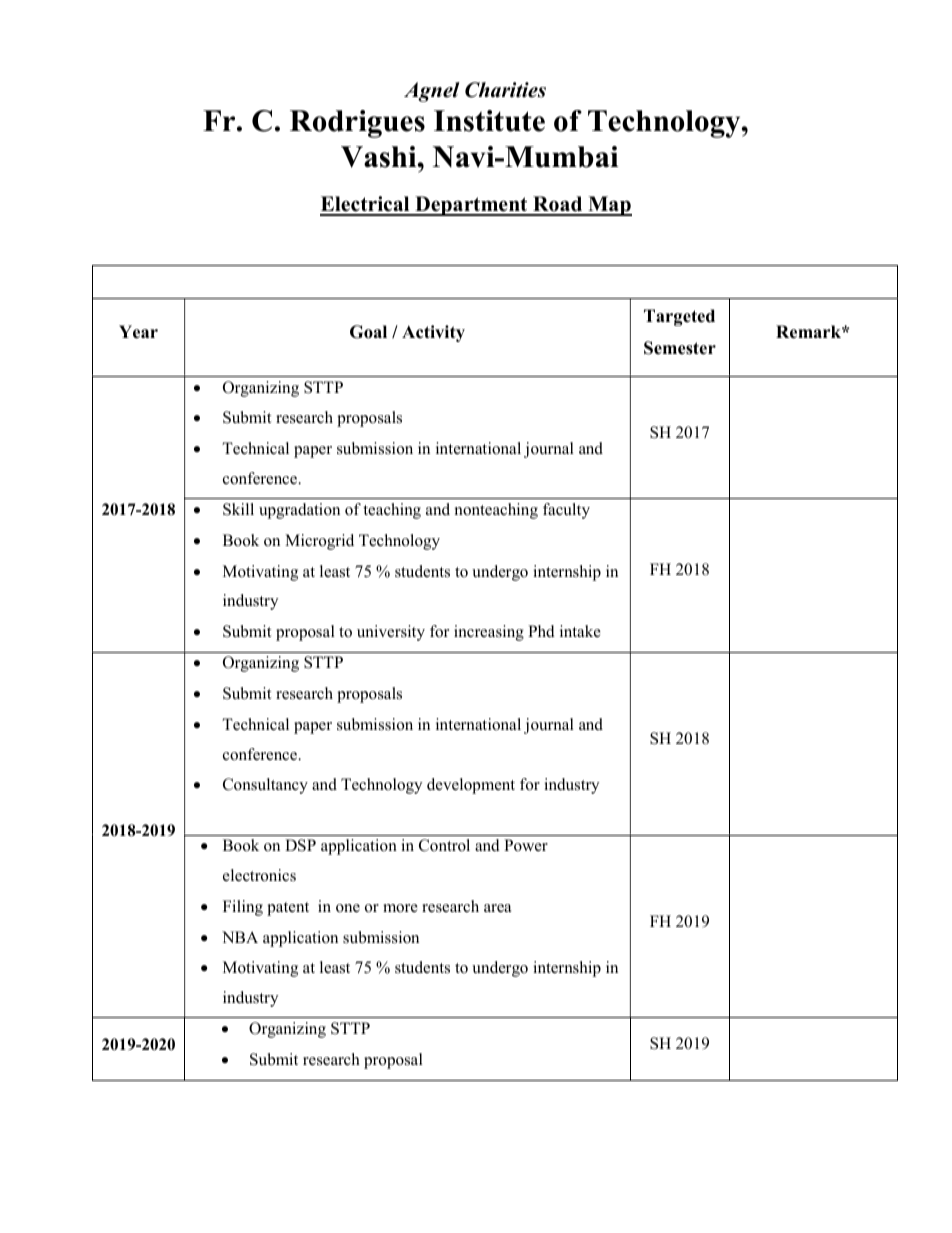  Describe the element at coordinates (400, 908) in the image. I see `more` at that location.
